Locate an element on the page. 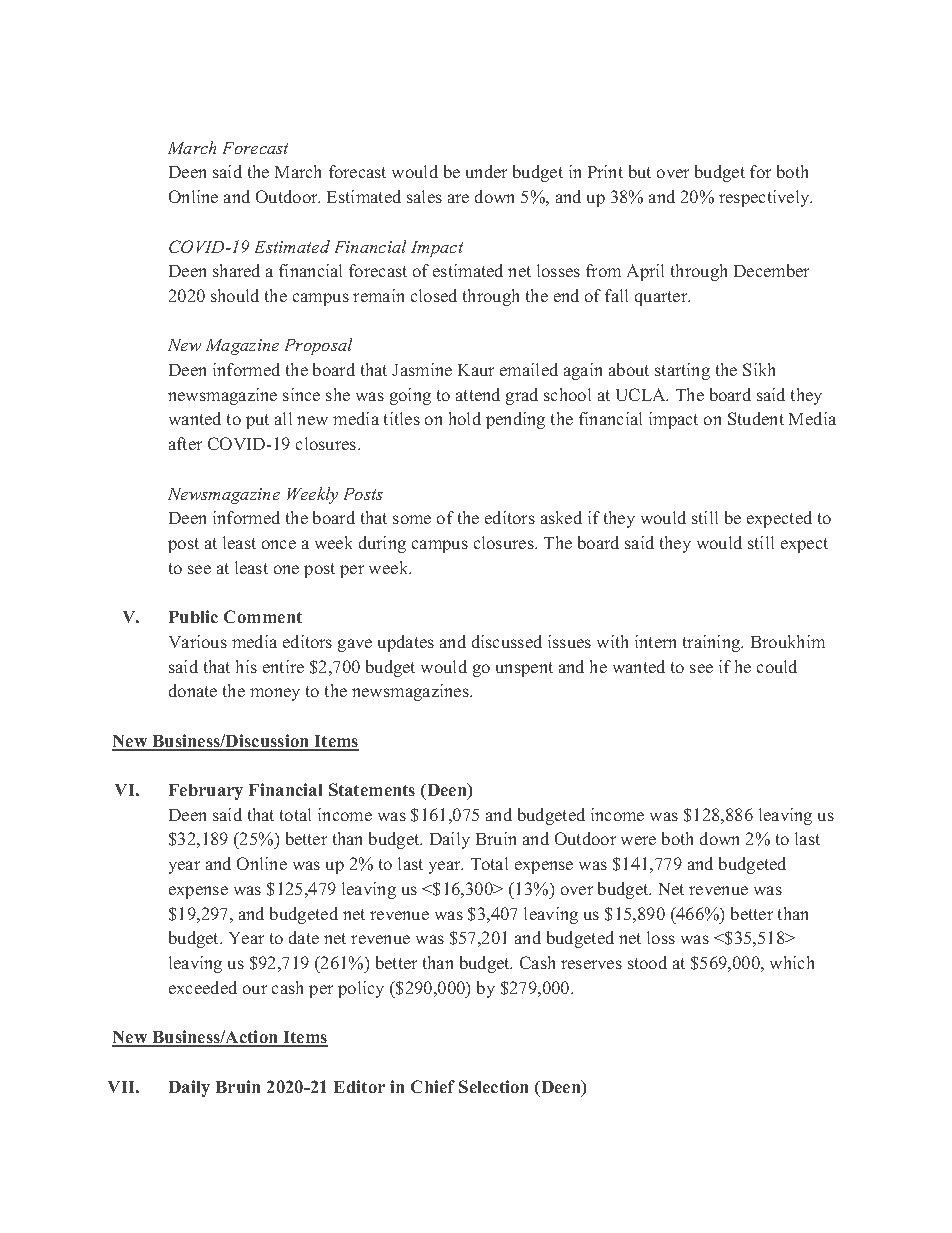 The image size is (952, 1233). training is located at coordinates (713, 643).
